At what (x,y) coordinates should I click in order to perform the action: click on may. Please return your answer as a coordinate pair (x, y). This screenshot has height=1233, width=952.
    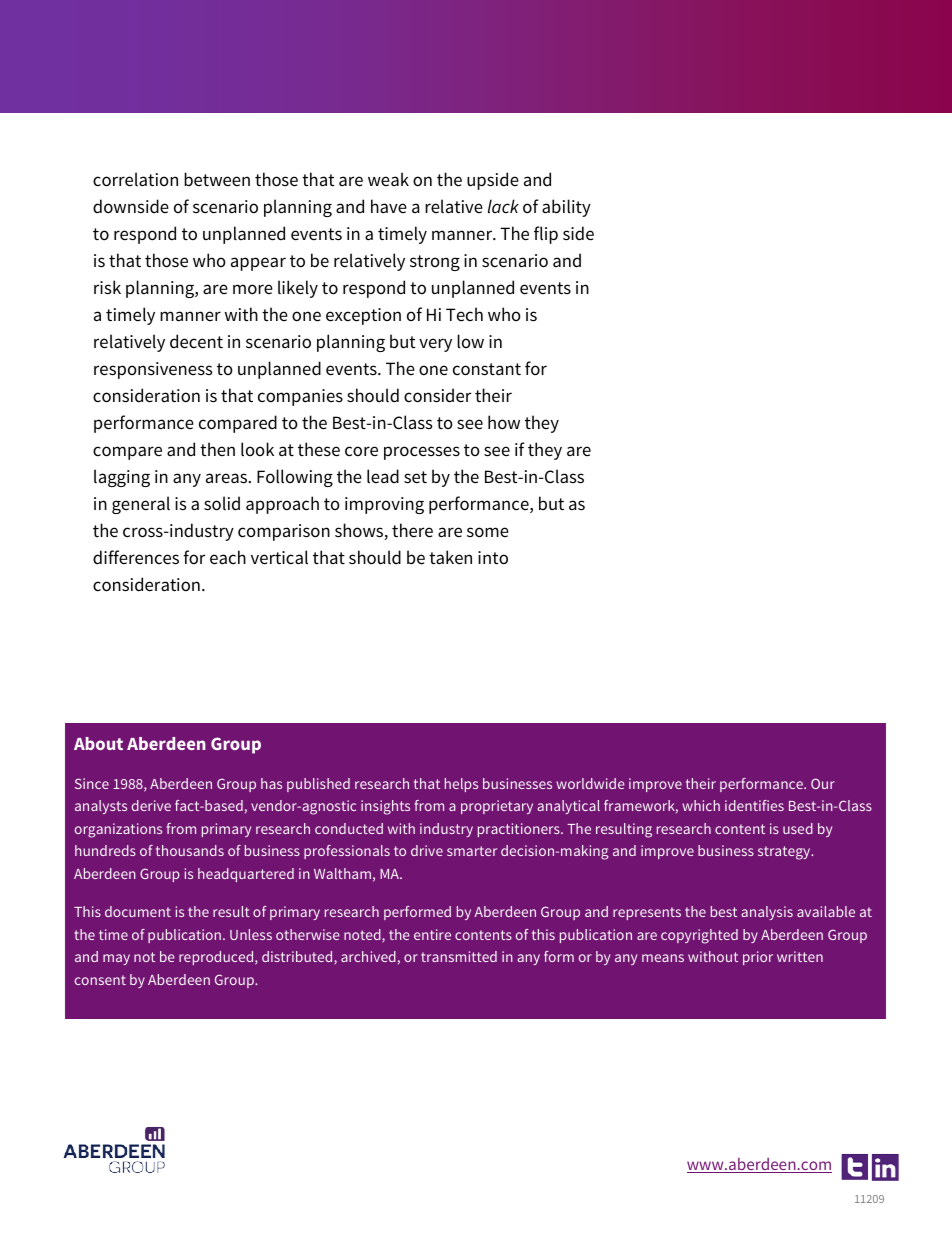
    Looking at the image, I should click on (116, 959).
